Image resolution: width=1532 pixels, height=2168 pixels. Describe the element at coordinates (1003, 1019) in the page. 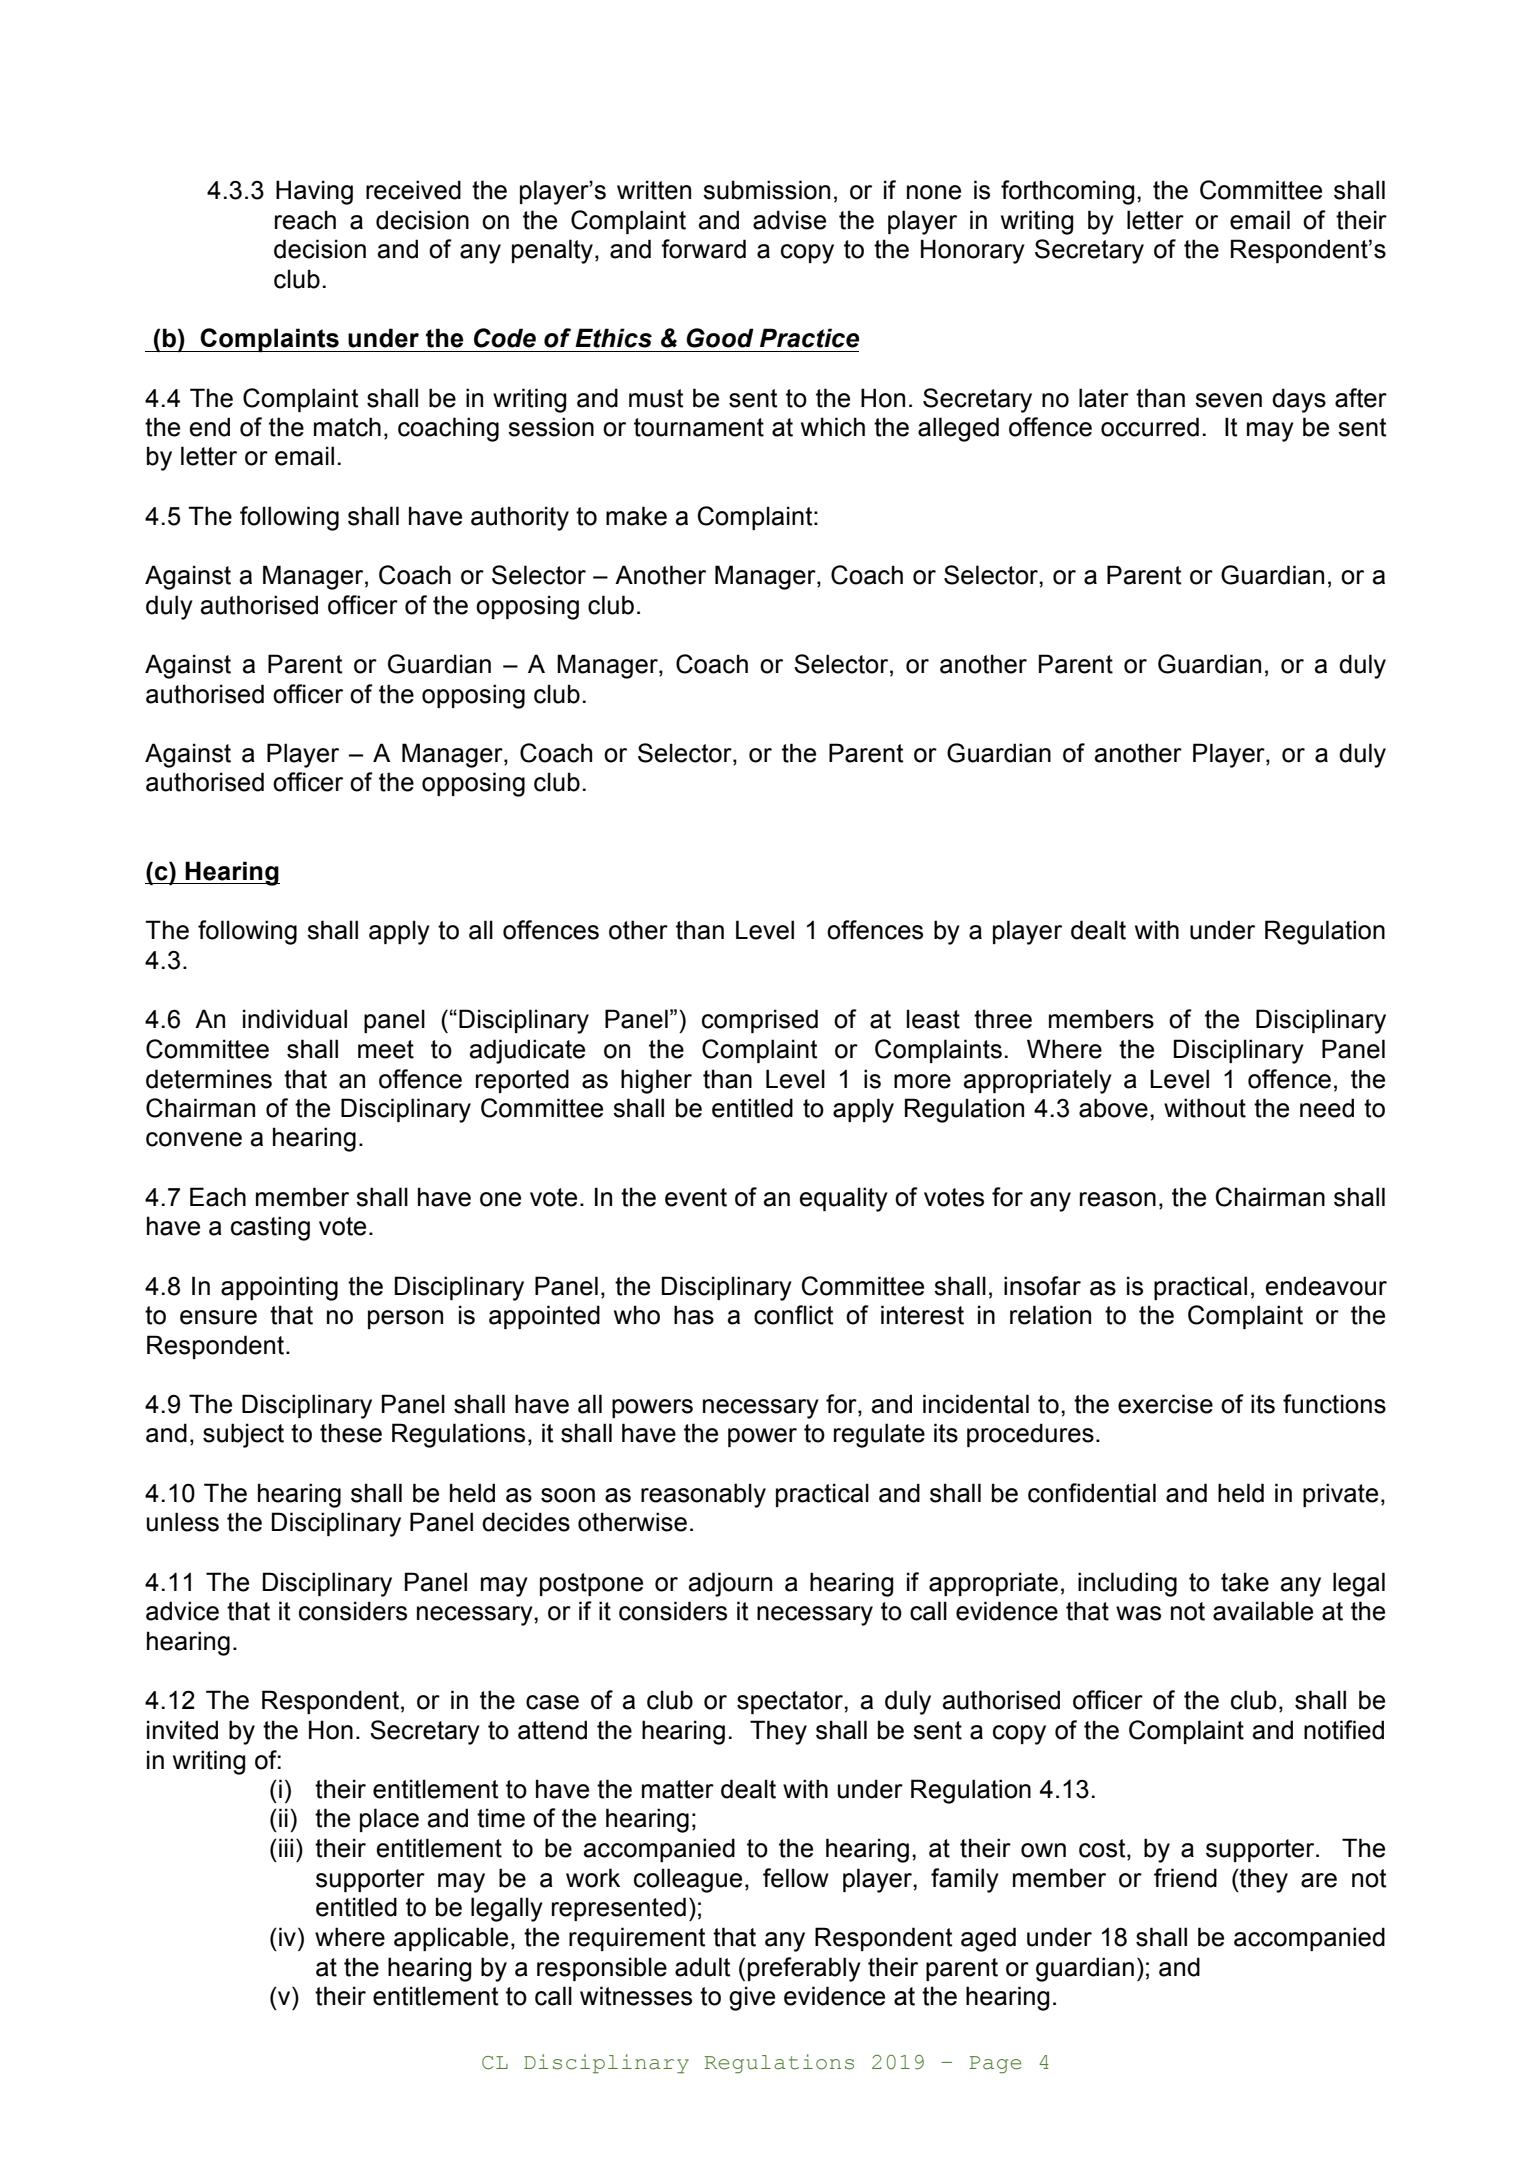

I see `three` at that location.
